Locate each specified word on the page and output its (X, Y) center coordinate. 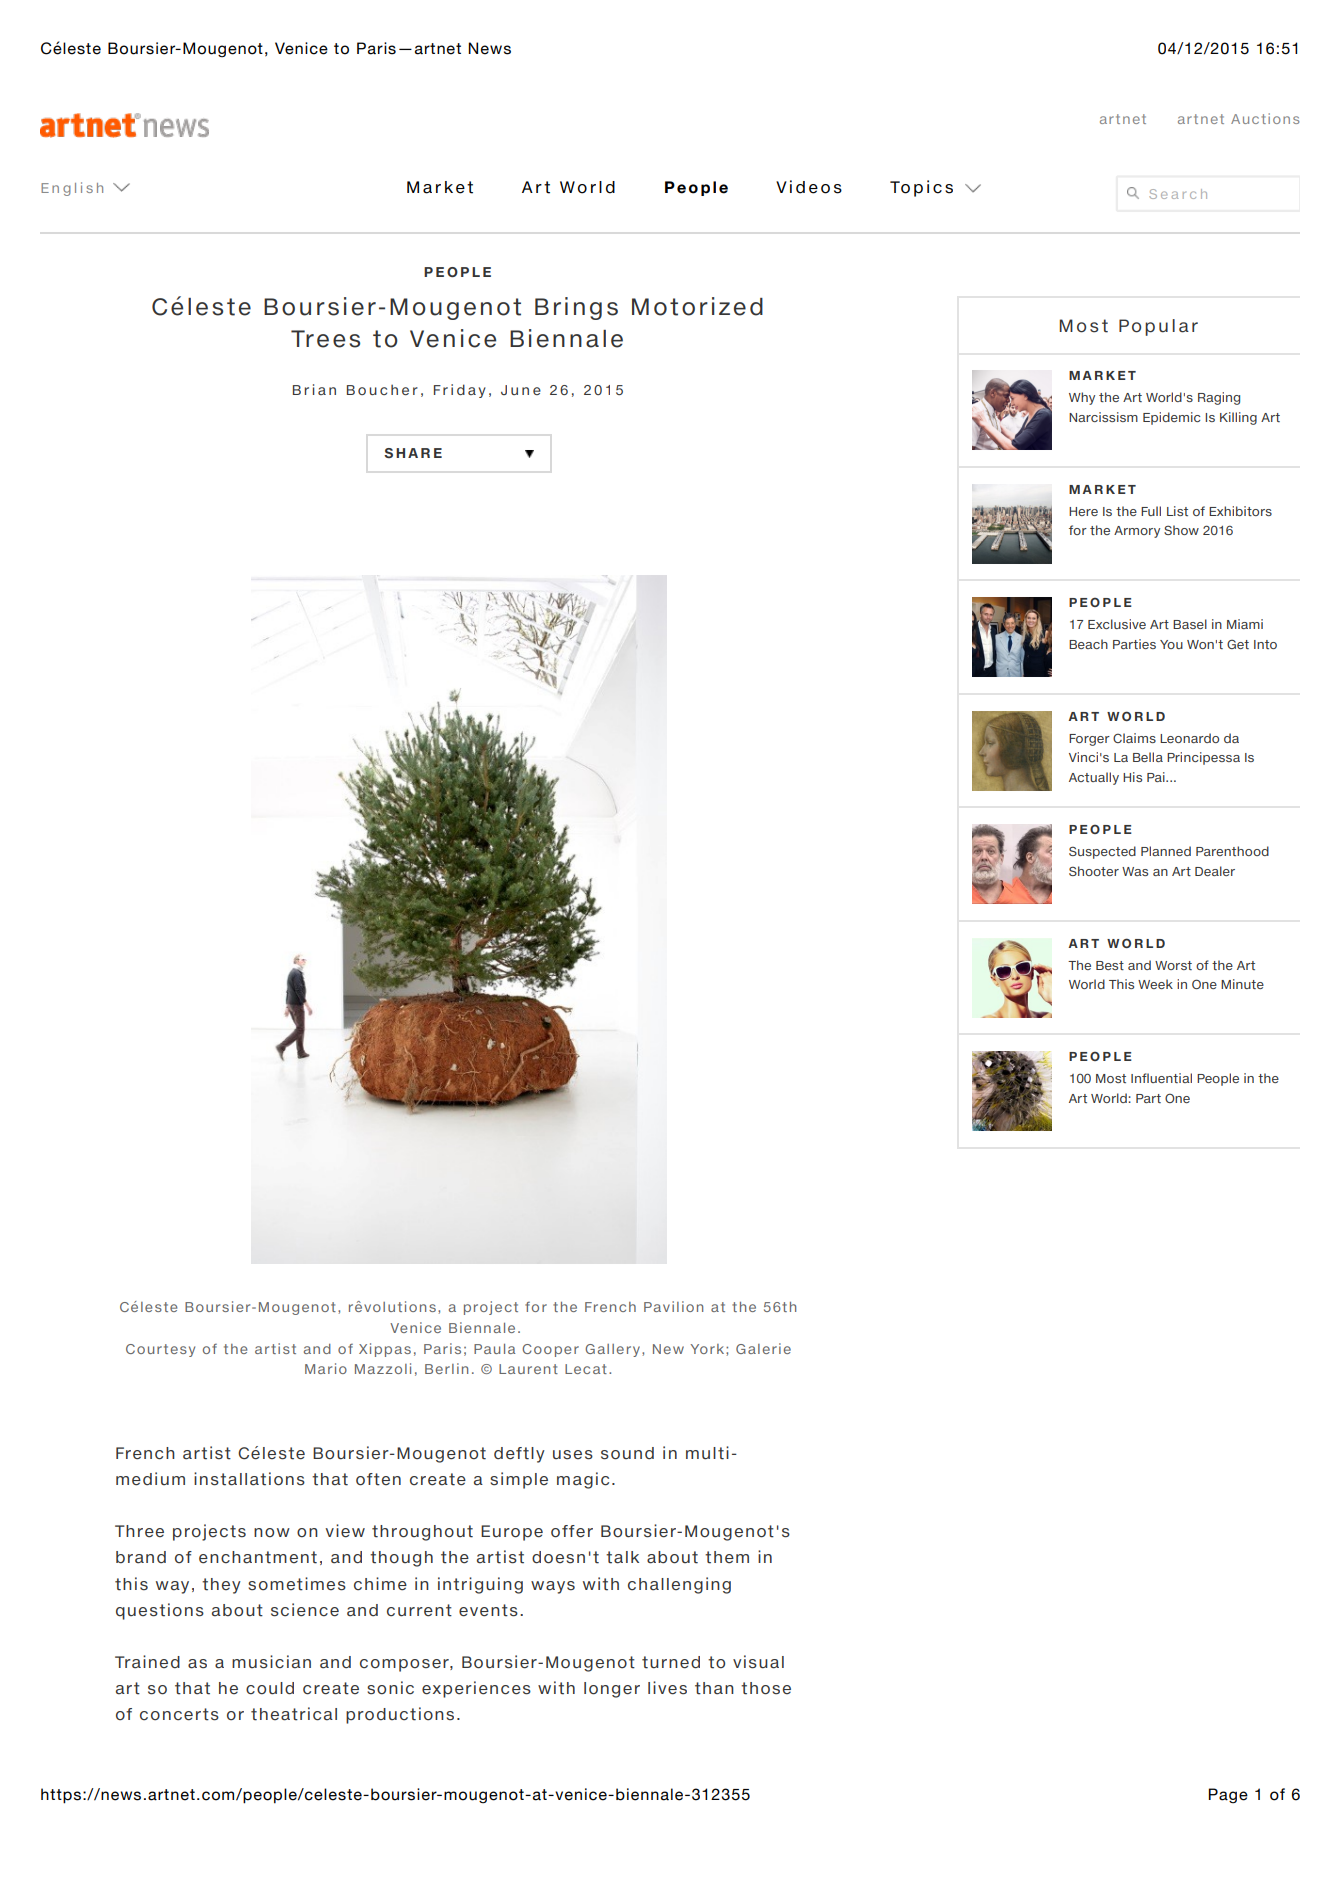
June (521, 390)
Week (1155, 984)
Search (1178, 194)
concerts (179, 1714)
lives (667, 1688)
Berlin (446, 1368)
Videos (809, 187)
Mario (326, 1368)
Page (1228, 1796)
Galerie (763, 1348)
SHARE (413, 453)
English (72, 189)
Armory (1137, 532)
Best (1110, 965)
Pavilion (673, 1306)
